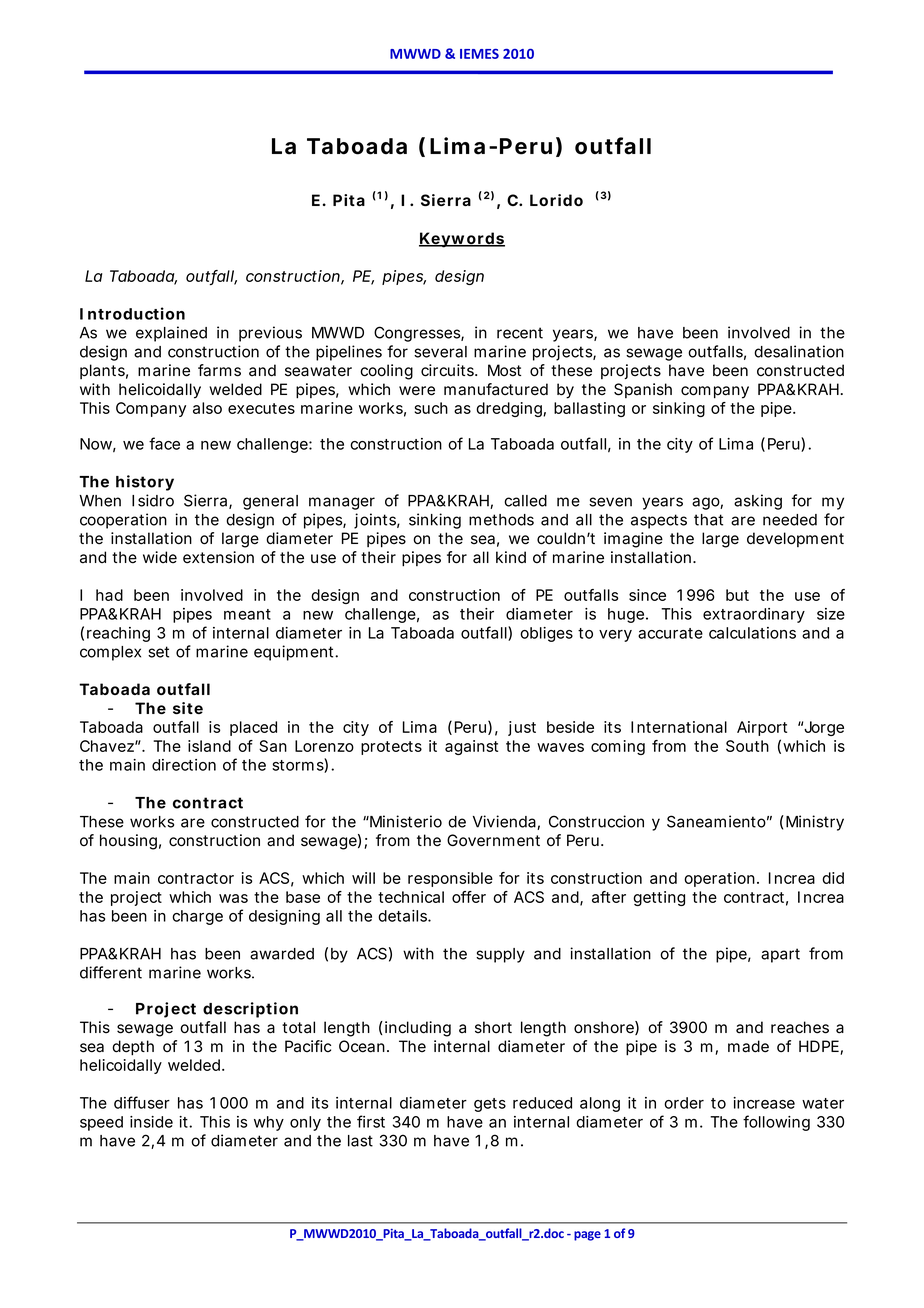 This screenshot has height=1308, width=924. What do you see at coordinates (111, 972) in the screenshot?
I see `different` at bounding box center [111, 972].
